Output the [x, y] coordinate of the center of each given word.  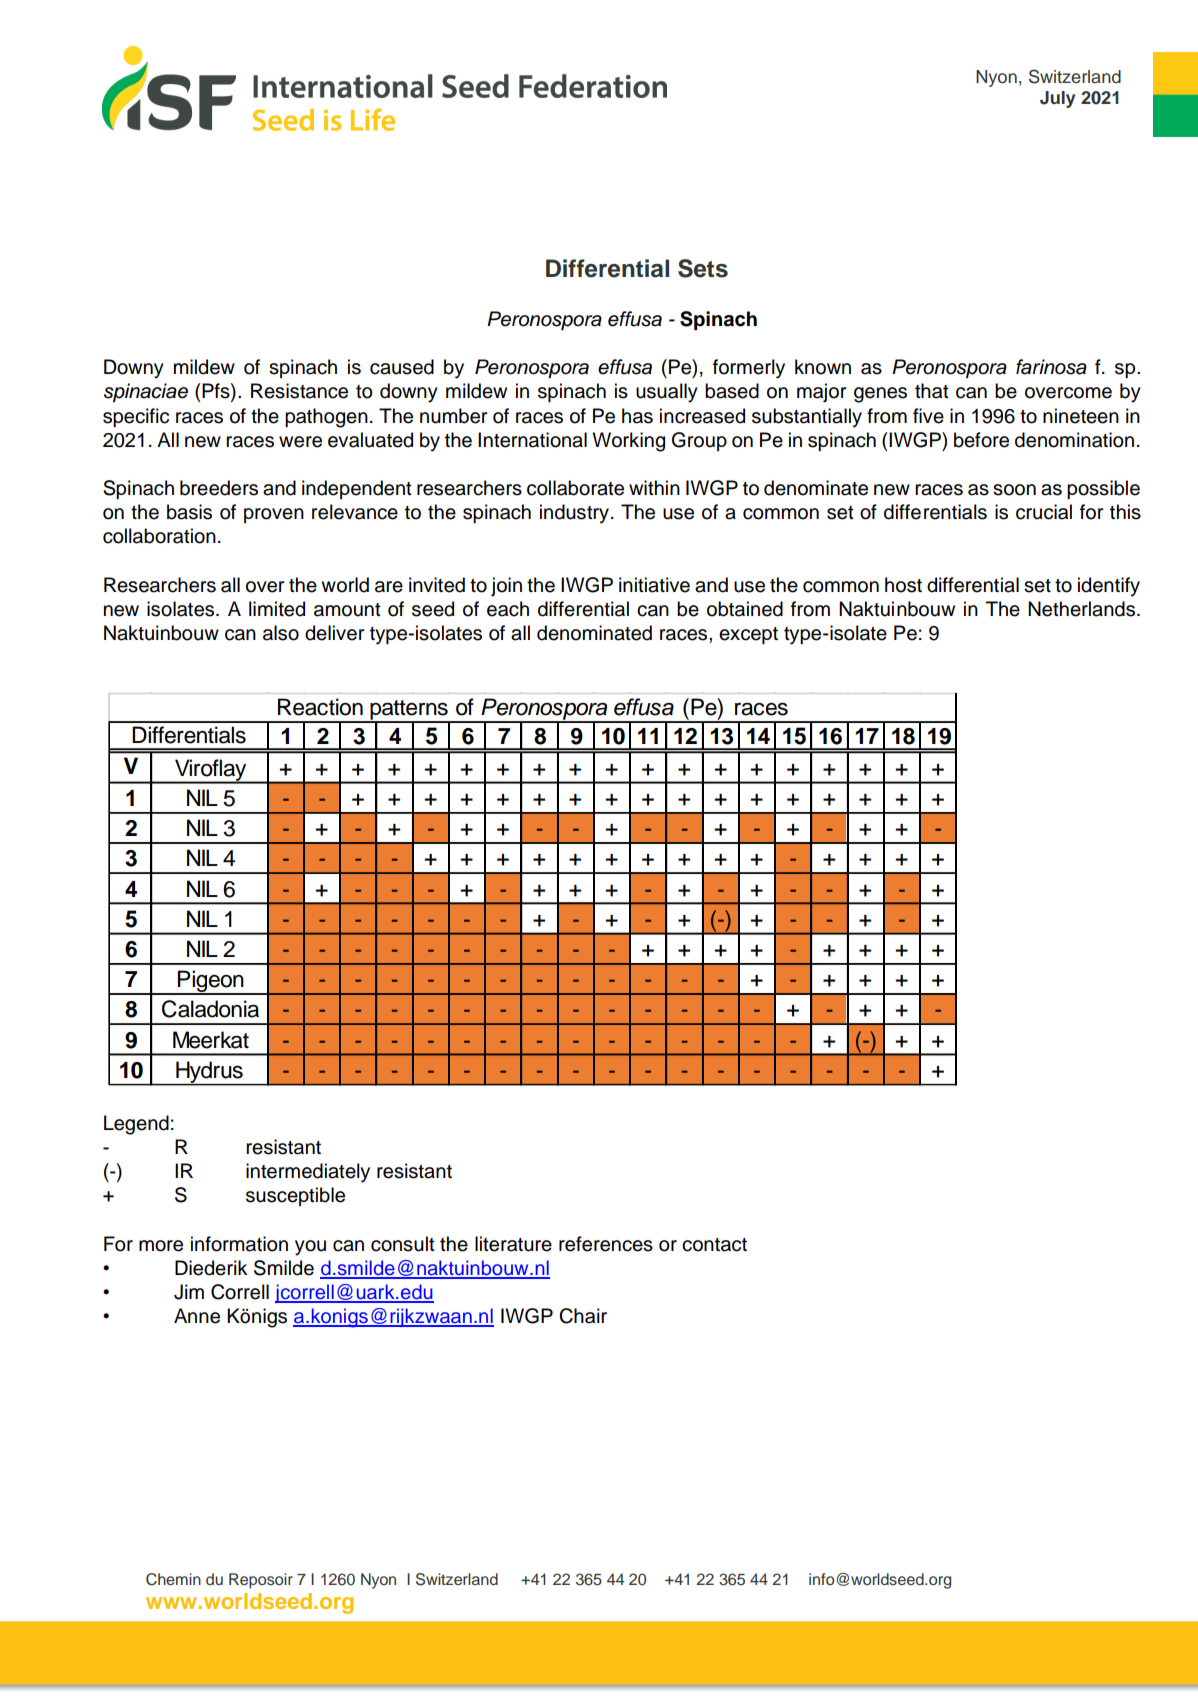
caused [402, 367]
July [1058, 99]
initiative [654, 585]
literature [513, 1244]
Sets [703, 268]
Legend [136, 1125]
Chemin [173, 1579]
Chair [583, 1316]
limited [277, 609]
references [606, 1244]
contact [714, 1245]
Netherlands [1081, 609]
